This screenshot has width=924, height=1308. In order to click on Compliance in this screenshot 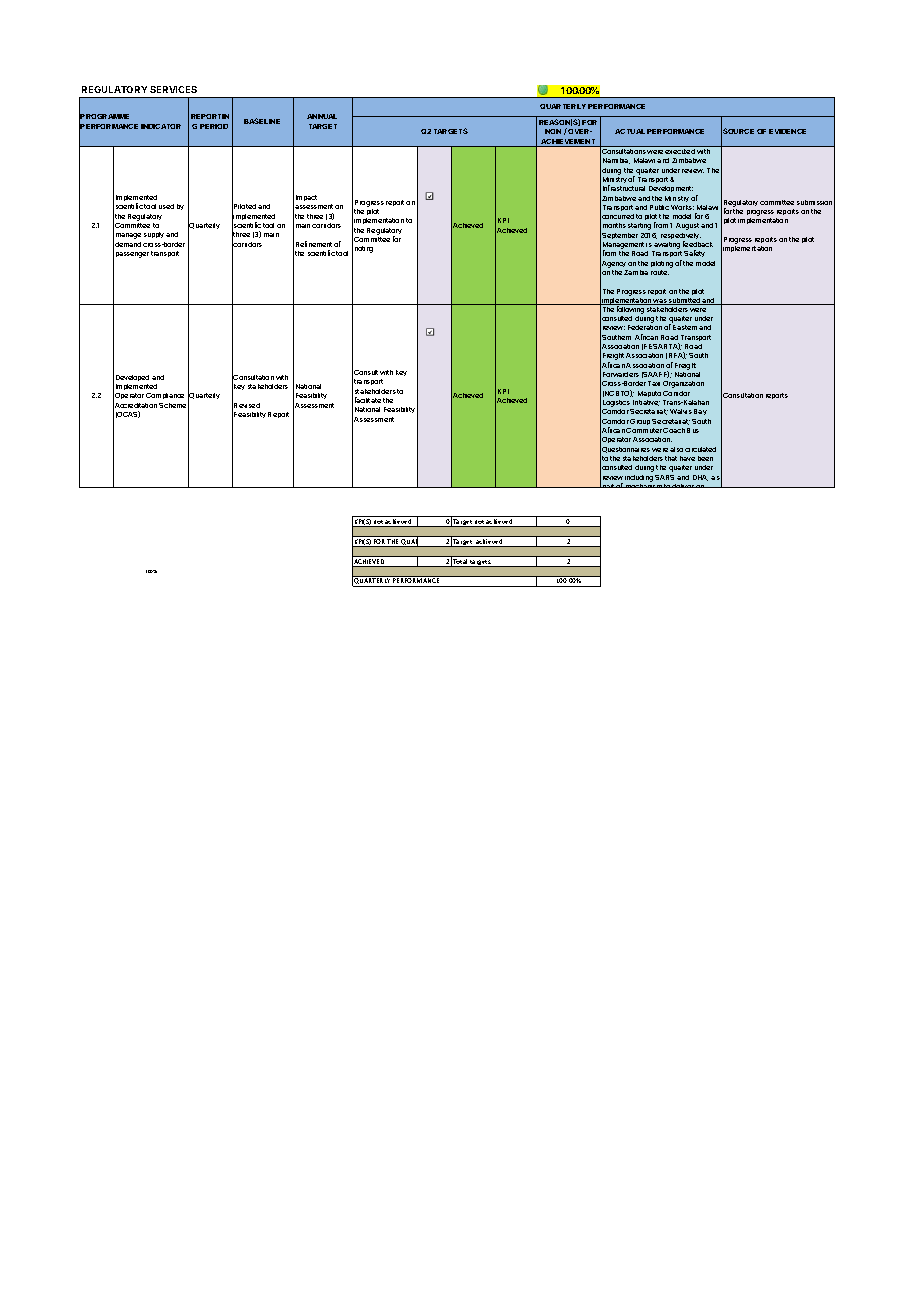, I will do `click(165, 396)`.
